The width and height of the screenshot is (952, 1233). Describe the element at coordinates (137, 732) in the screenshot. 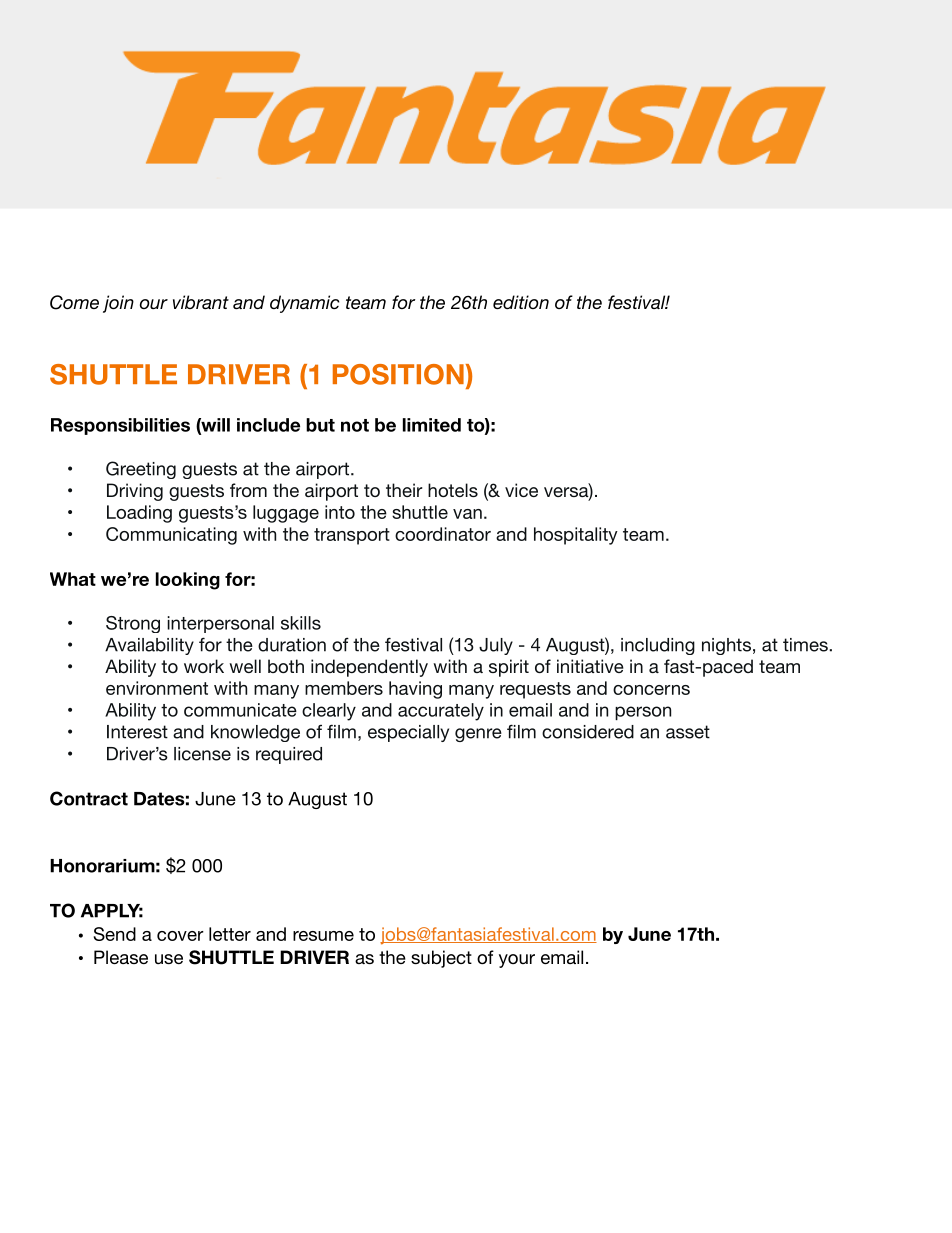

I see `Interest` at that location.
